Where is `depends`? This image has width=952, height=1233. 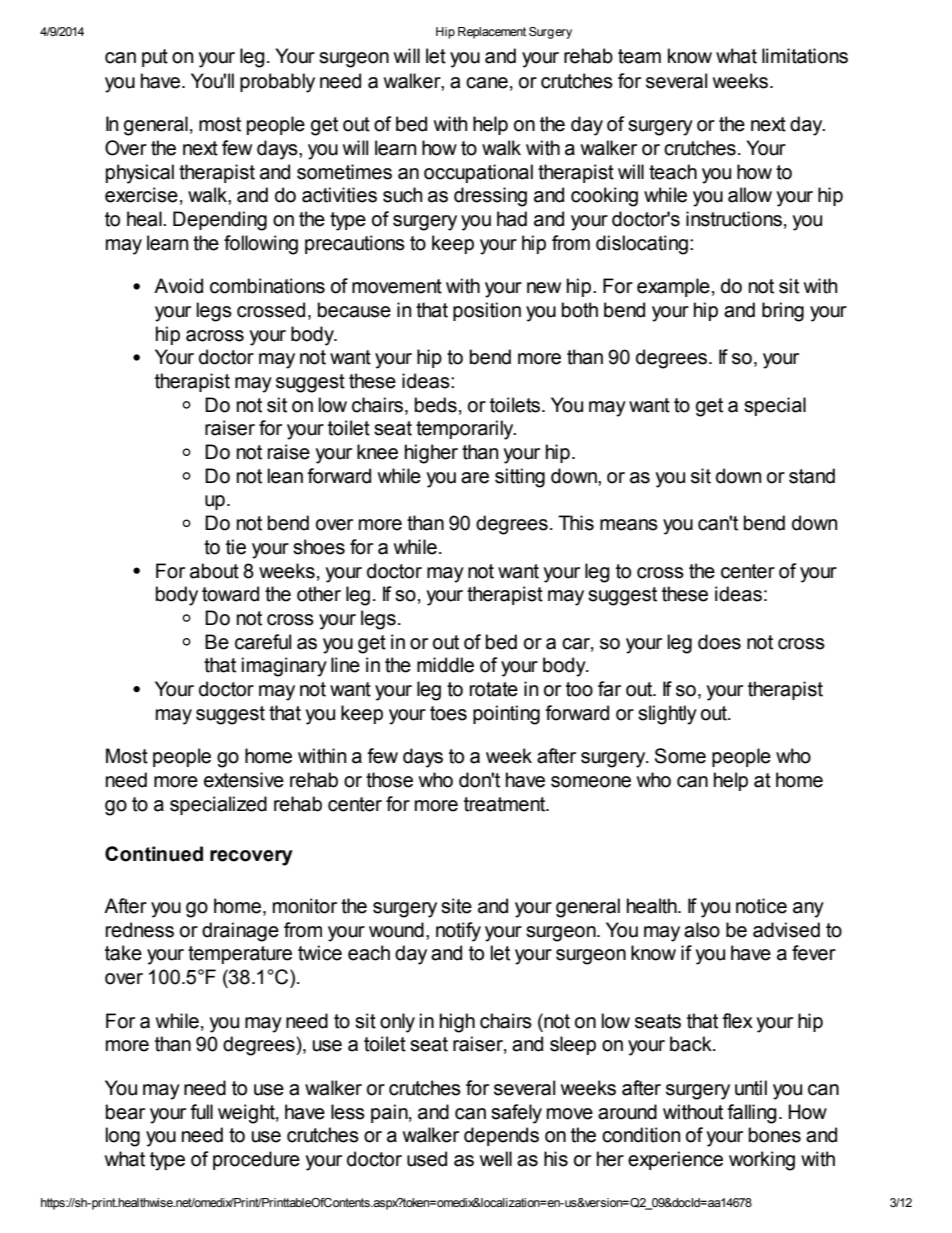 depends is located at coordinates (501, 1136).
